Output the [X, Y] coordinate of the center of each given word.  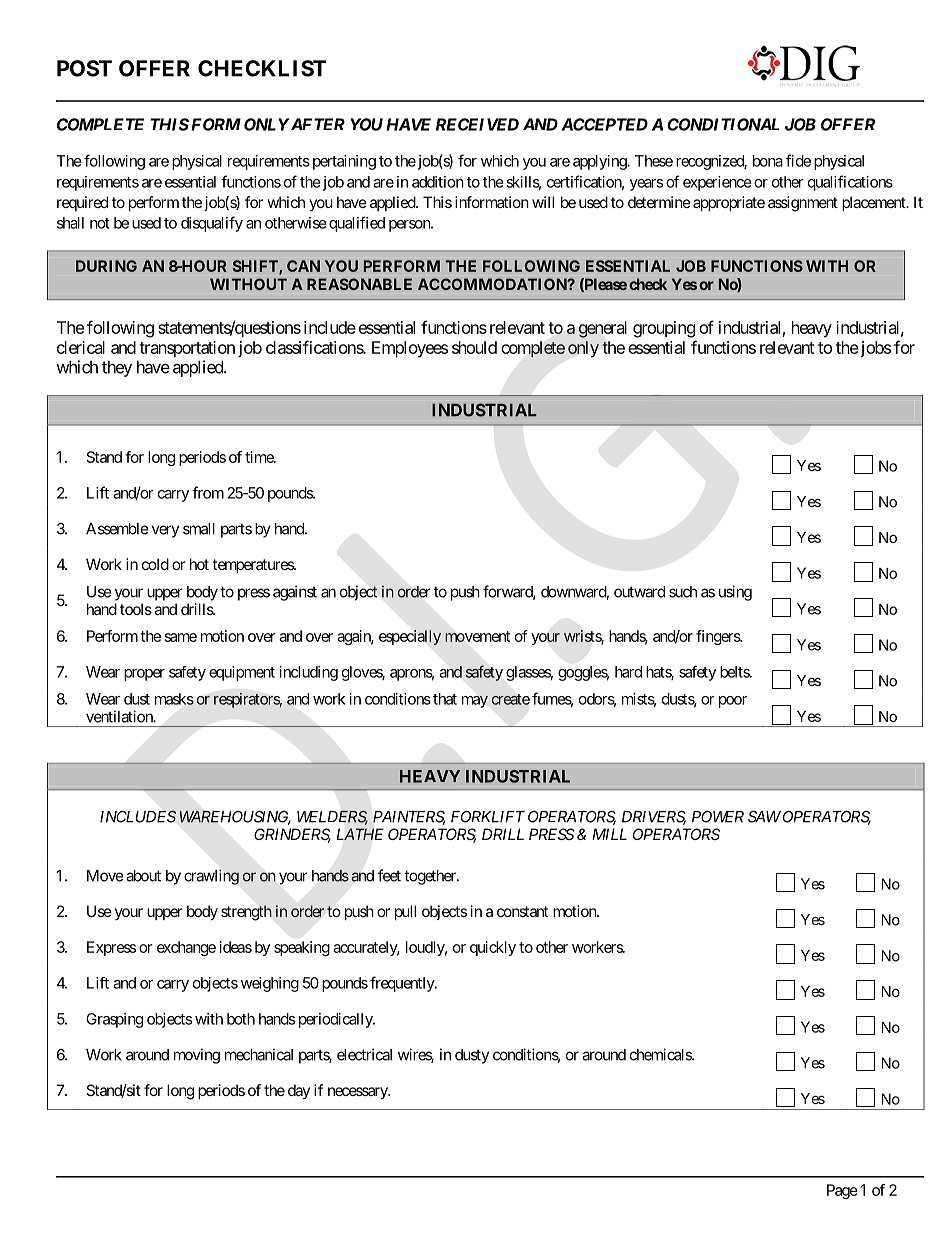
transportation [187, 349]
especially [410, 637]
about [143, 876]
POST [84, 68]
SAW [764, 817]
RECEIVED [477, 124]
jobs [874, 349]
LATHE [360, 834]
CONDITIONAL [723, 124]
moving [197, 1056]
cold [155, 564]
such [683, 592]
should [474, 347]
